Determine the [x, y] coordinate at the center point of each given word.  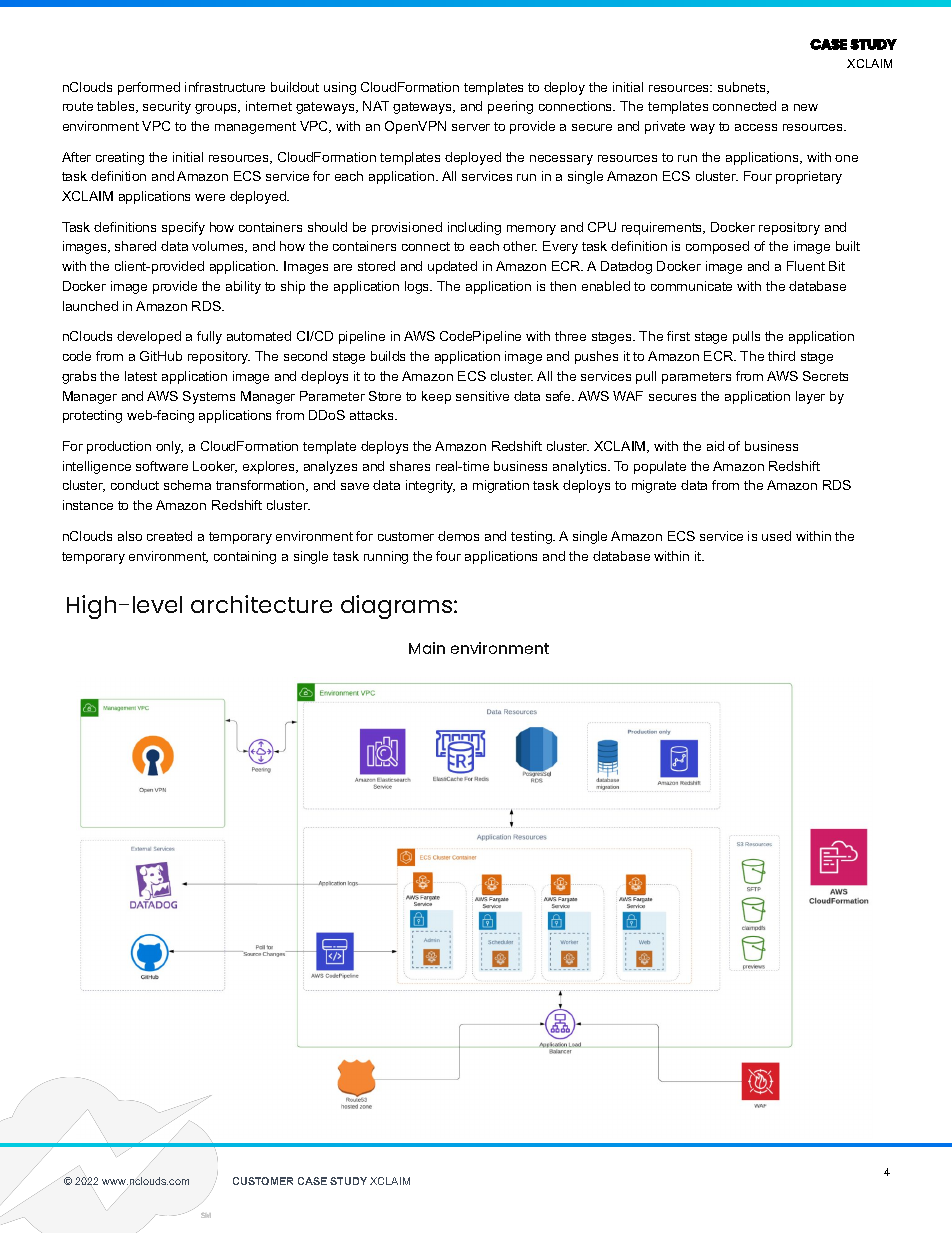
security [167, 107]
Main [427, 648]
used [776, 536]
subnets [743, 88]
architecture [261, 604]
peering [510, 107]
